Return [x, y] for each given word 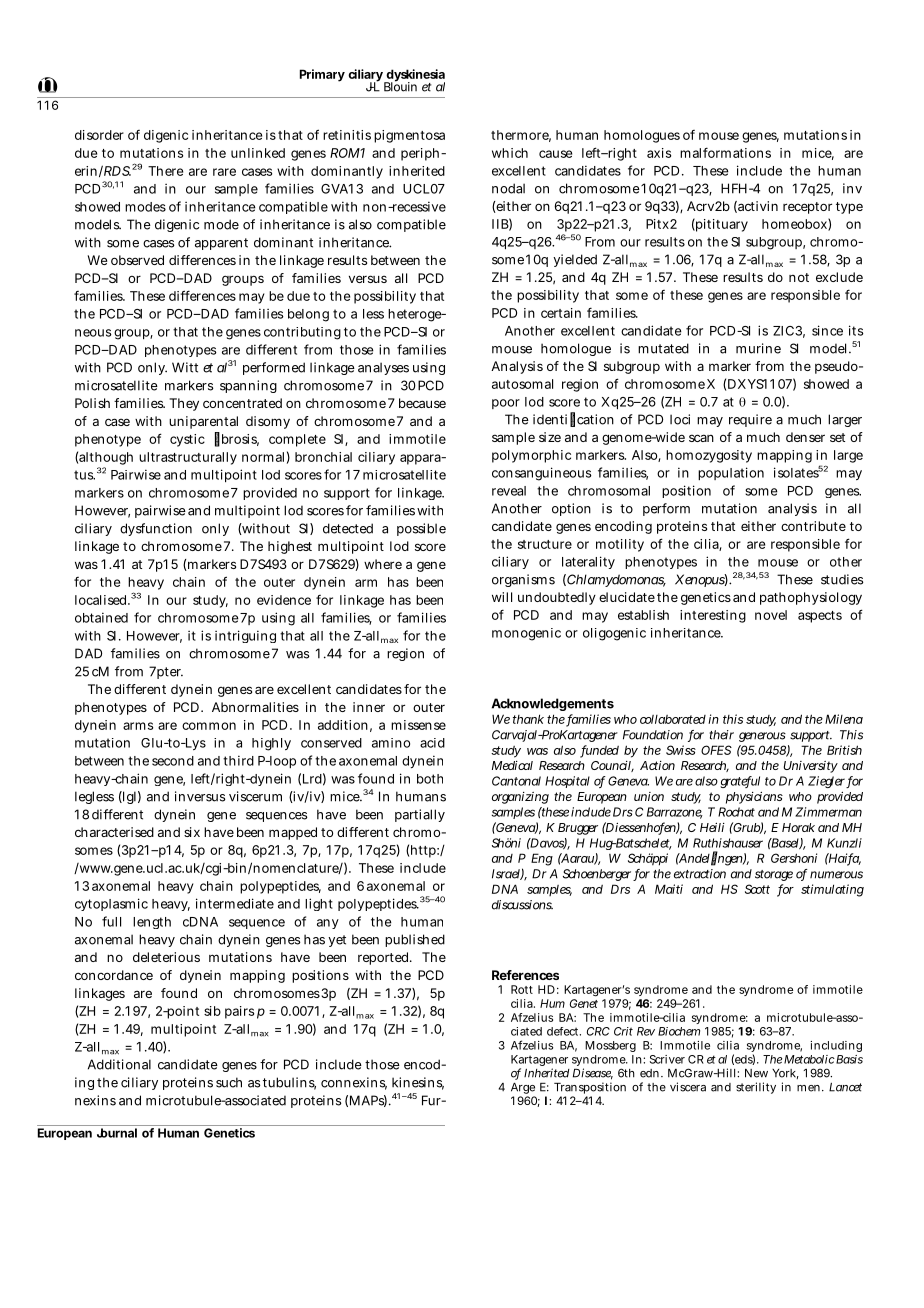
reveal [509, 491]
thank [528, 719]
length [152, 923]
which [510, 153]
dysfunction [156, 529]
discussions [522, 905]
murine [758, 348]
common [209, 726]
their [722, 735]
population [731, 473]
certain [561, 313]
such [229, 1082]
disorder [99, 135]
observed [137, 260]
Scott [757, 889]
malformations [725, 152]
